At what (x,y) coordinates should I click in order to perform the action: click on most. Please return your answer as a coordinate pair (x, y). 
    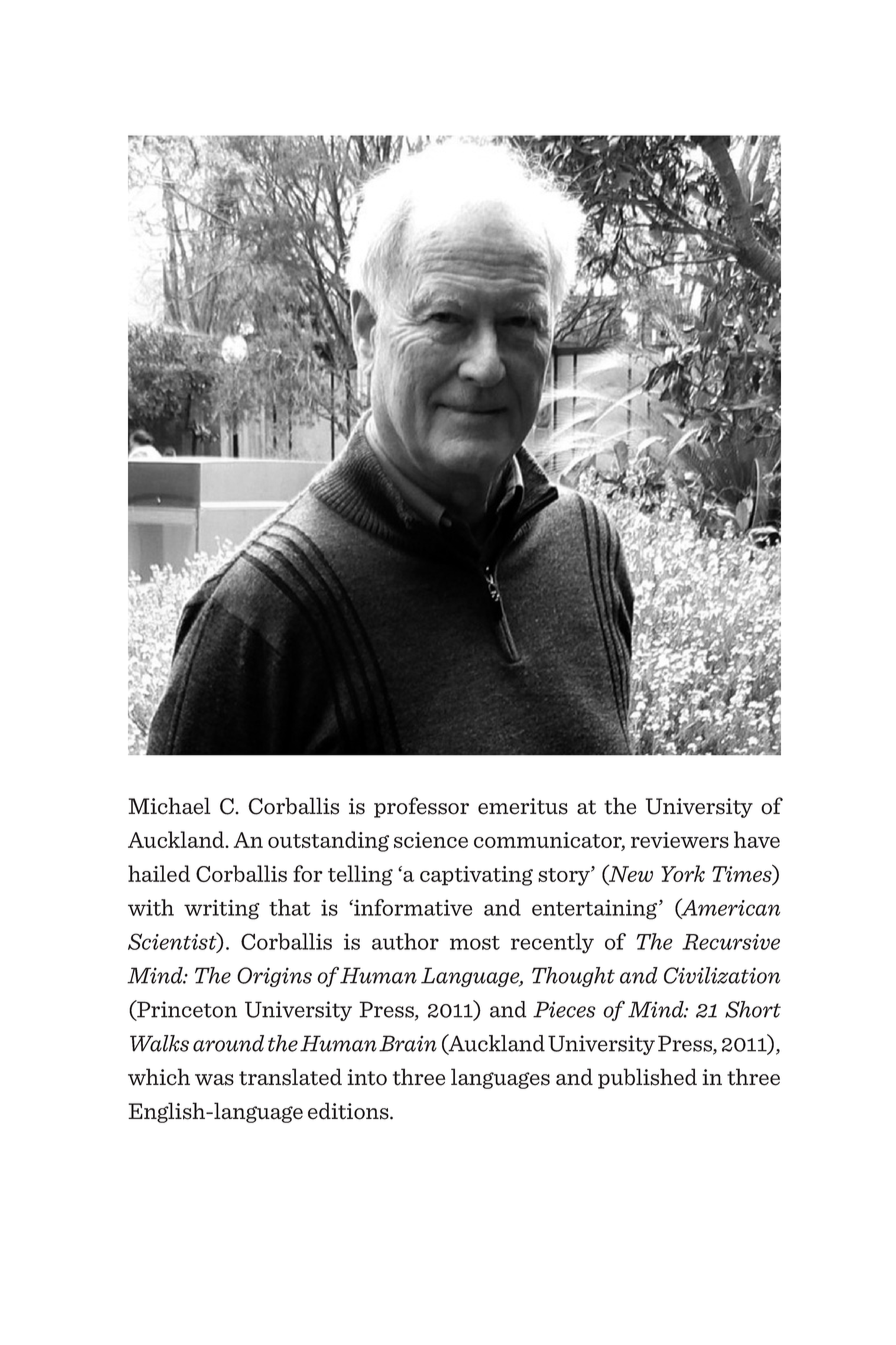
    Looking at the image, I should click on (475, 943).
